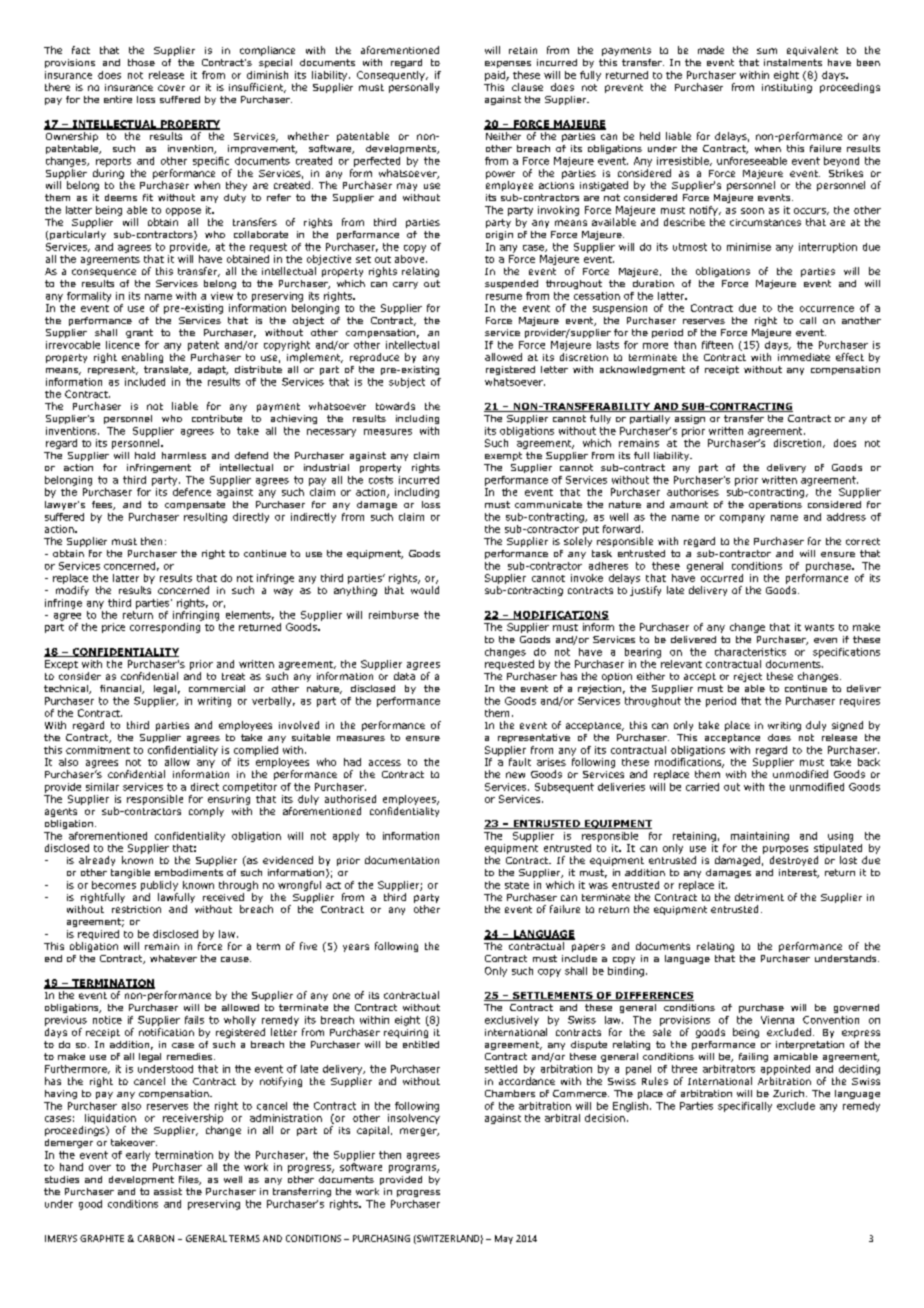 The height and width of the screenshot is (1308, 924). Describe the element at coordinates (168, 1191) in the screenshot. I see `assist` at that location.
